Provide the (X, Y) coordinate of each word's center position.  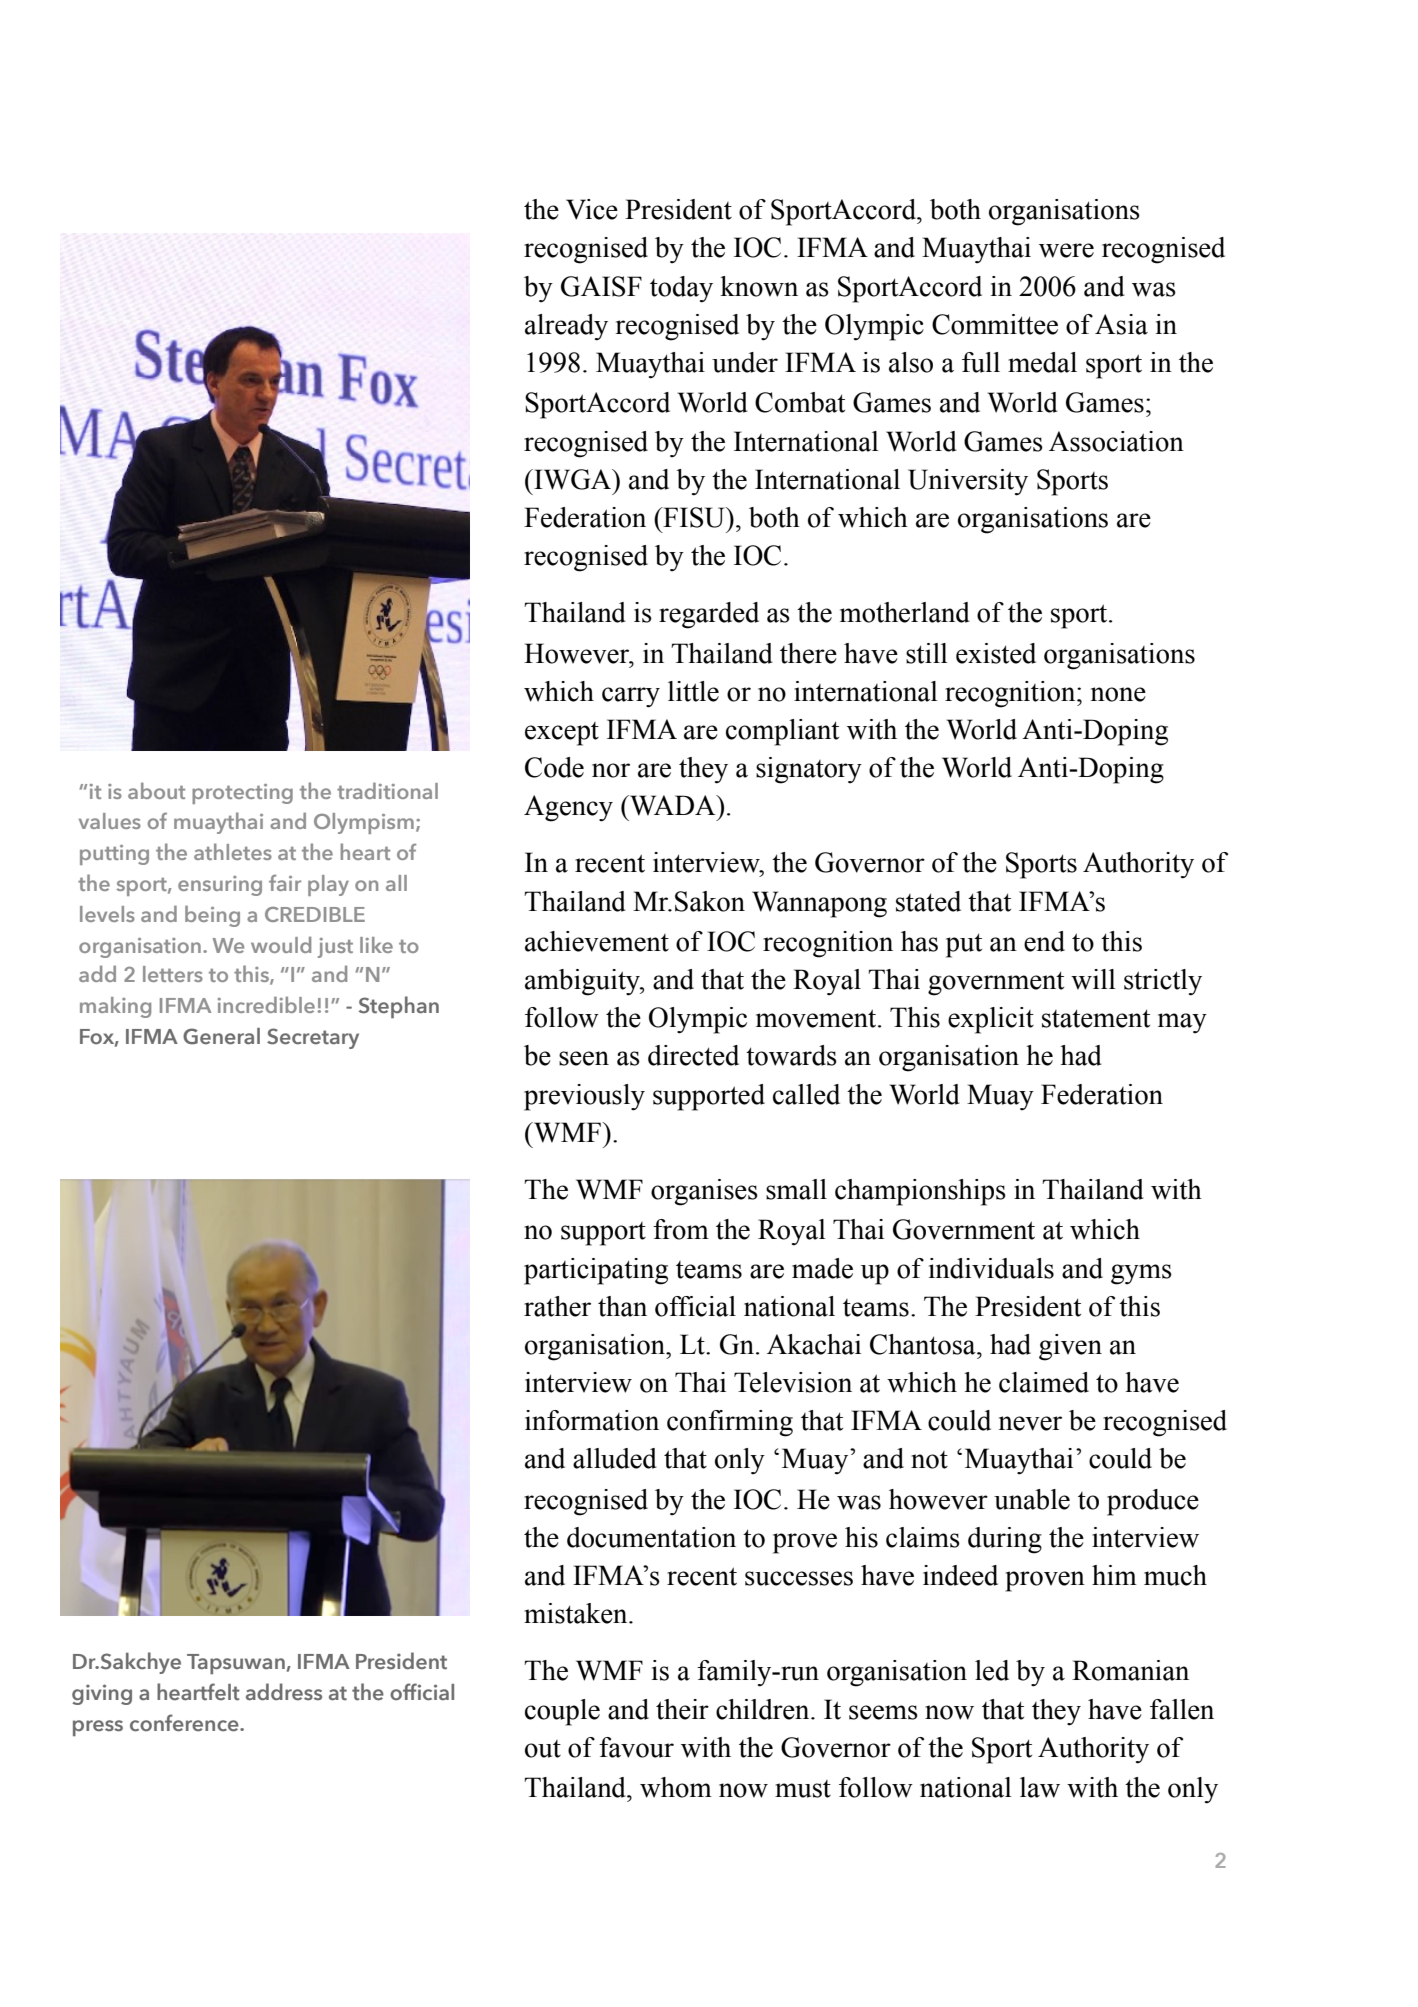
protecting (242, 794)
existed (996, 653)
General (221, 1036)
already (566, 327)
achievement (597, 941)
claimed (1044, 1382)
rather (557, 1306)
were (1066, 250)
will (1093, 979)
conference (185, 1723)
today (681, 289)
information (592, 1420)
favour (636, 1747)
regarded (709, 615)
